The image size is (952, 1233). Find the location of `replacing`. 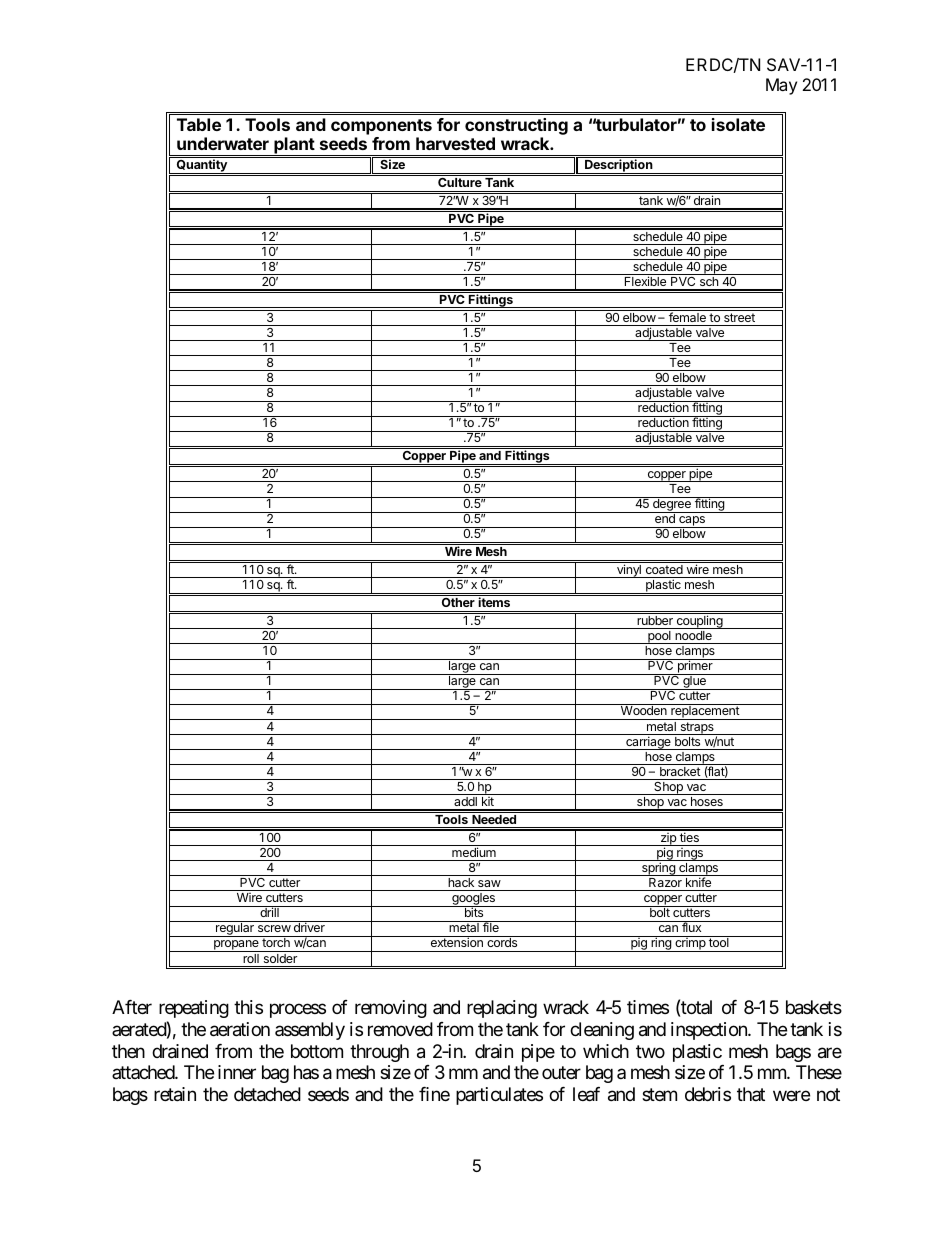

replacing is located at coordinates (502, 1009).
